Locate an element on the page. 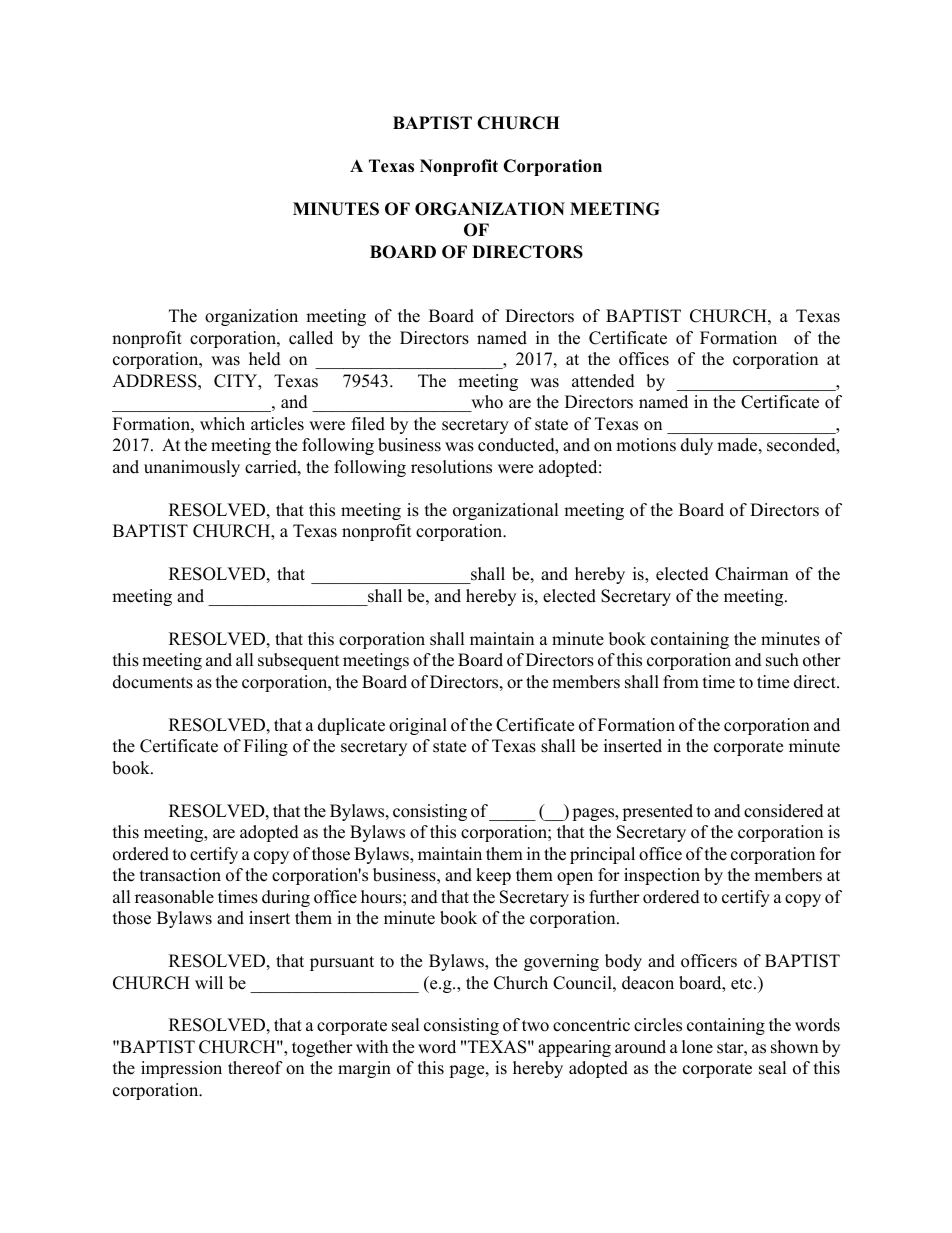 This document has width=952, height=1233. Filing is located at coordinates (266, 747).
